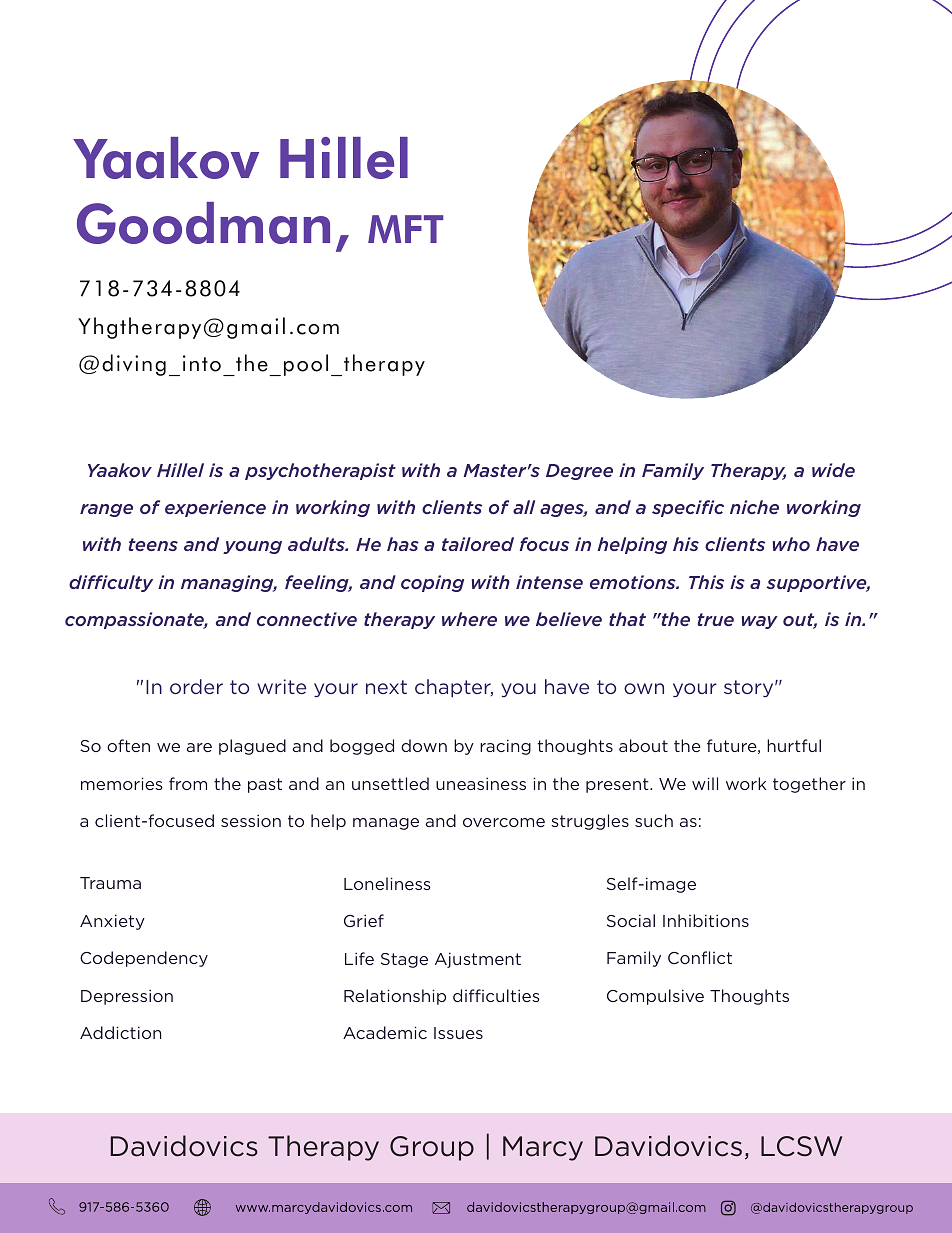 The image size is (952, 1233). I want to click on Goodman, so click(203, 223).
